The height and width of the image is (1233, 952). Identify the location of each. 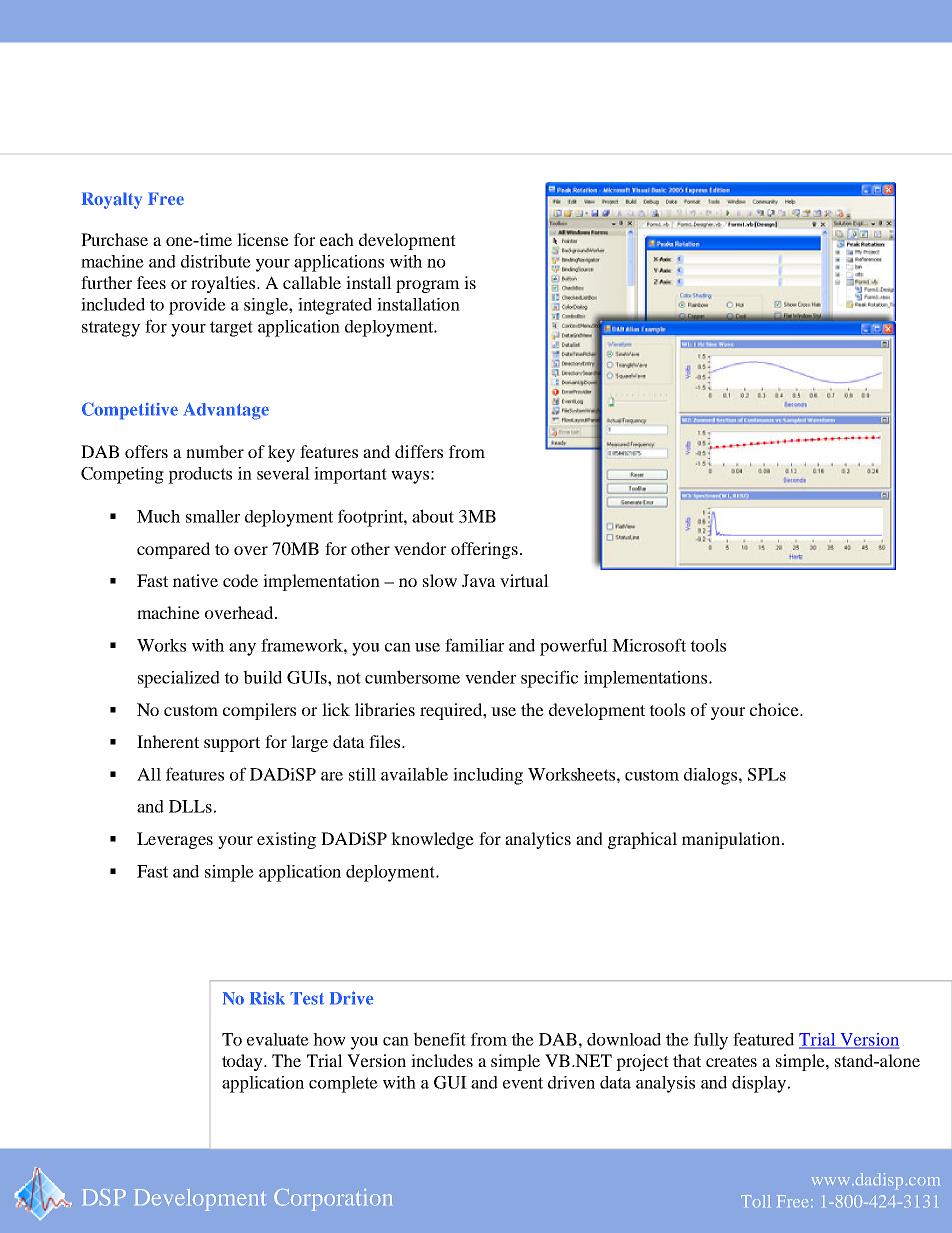
(337, 239).
